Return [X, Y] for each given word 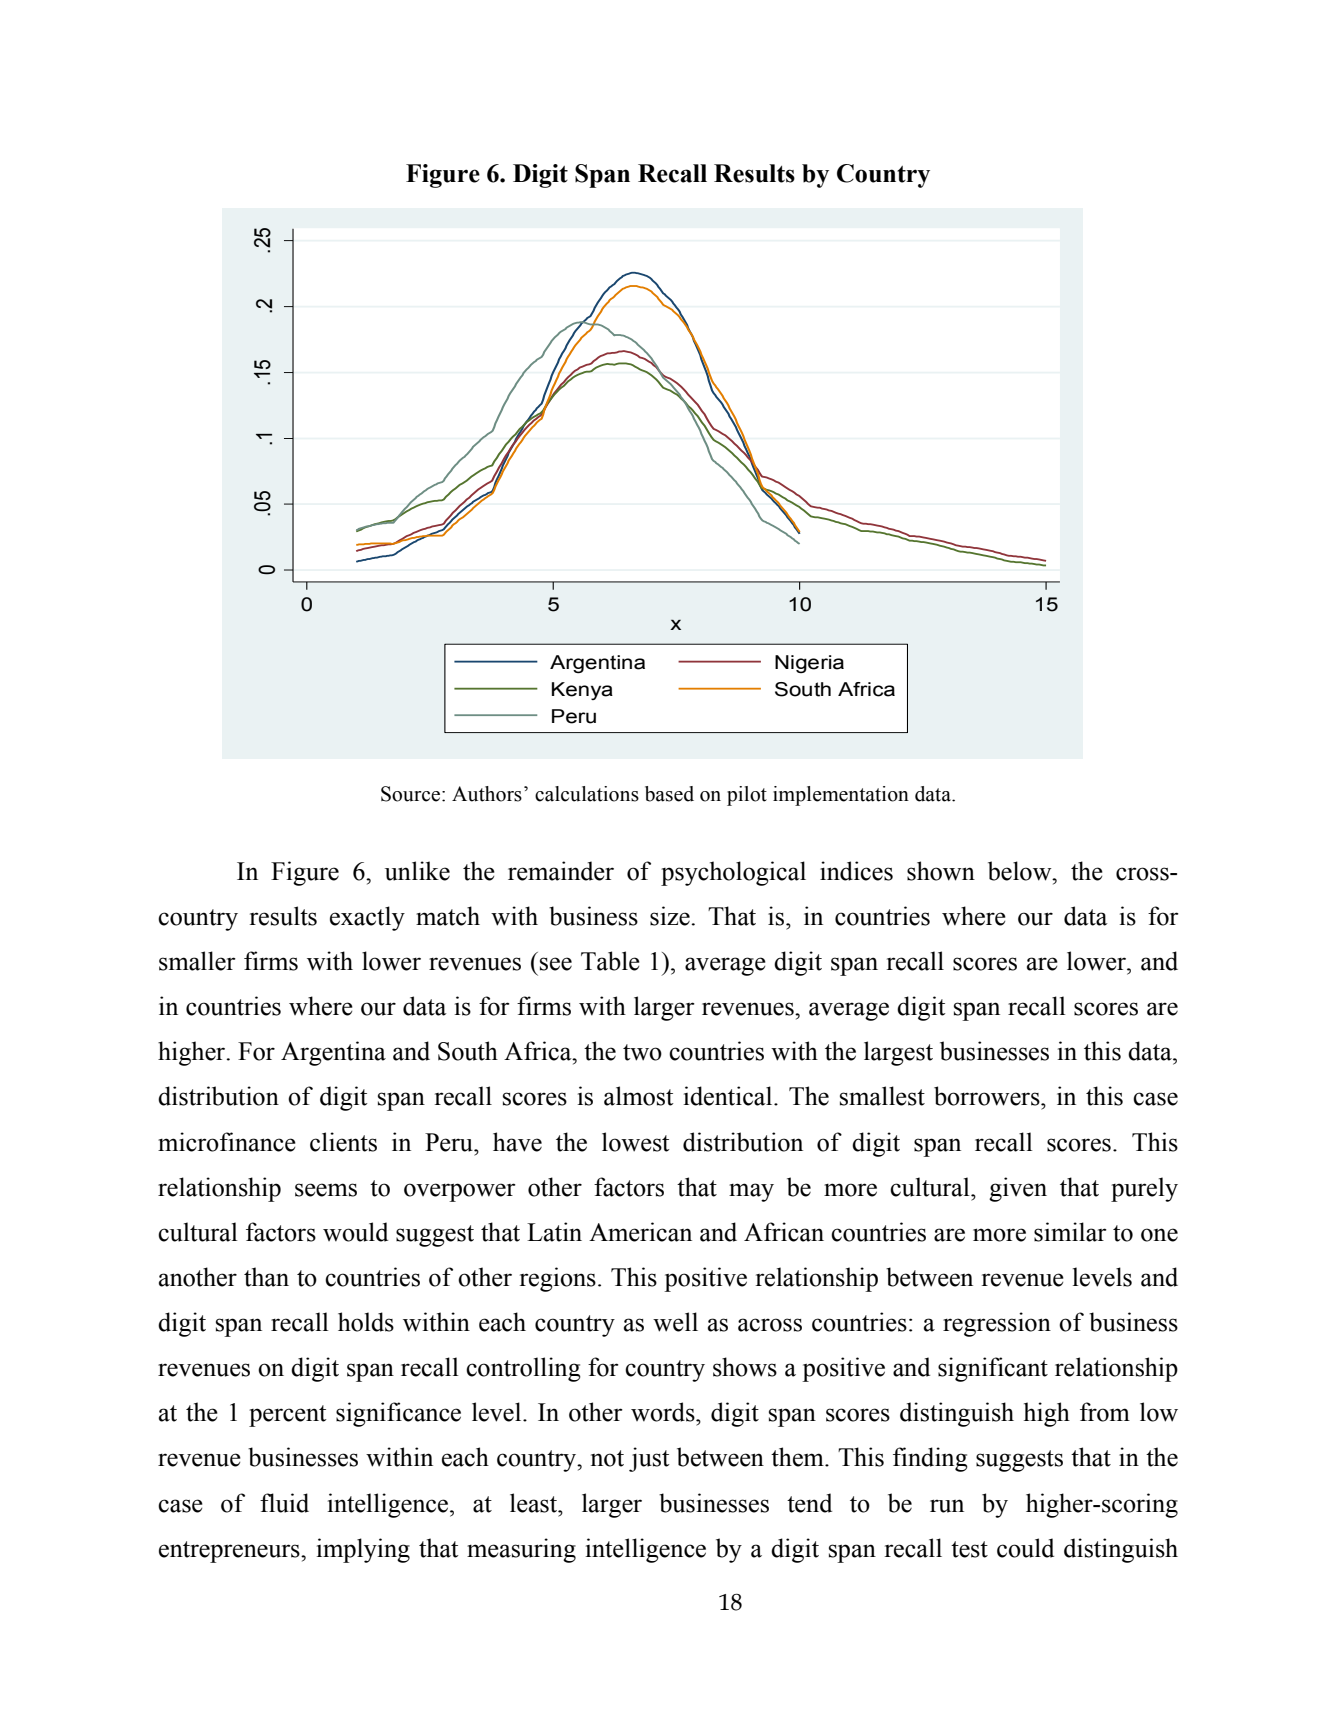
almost [639, 1096]
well [675, 1322]
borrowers [988, 1096]
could [1025, 1548]
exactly [367, 918]
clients [343, 1142]
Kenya [582, 691]
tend [809, 1503]
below [1021, 871]
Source [410, 794]
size [671, 916]
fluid [284, 1503]
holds [366, 1322]
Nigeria [809, 664]
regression [997, 1324]
